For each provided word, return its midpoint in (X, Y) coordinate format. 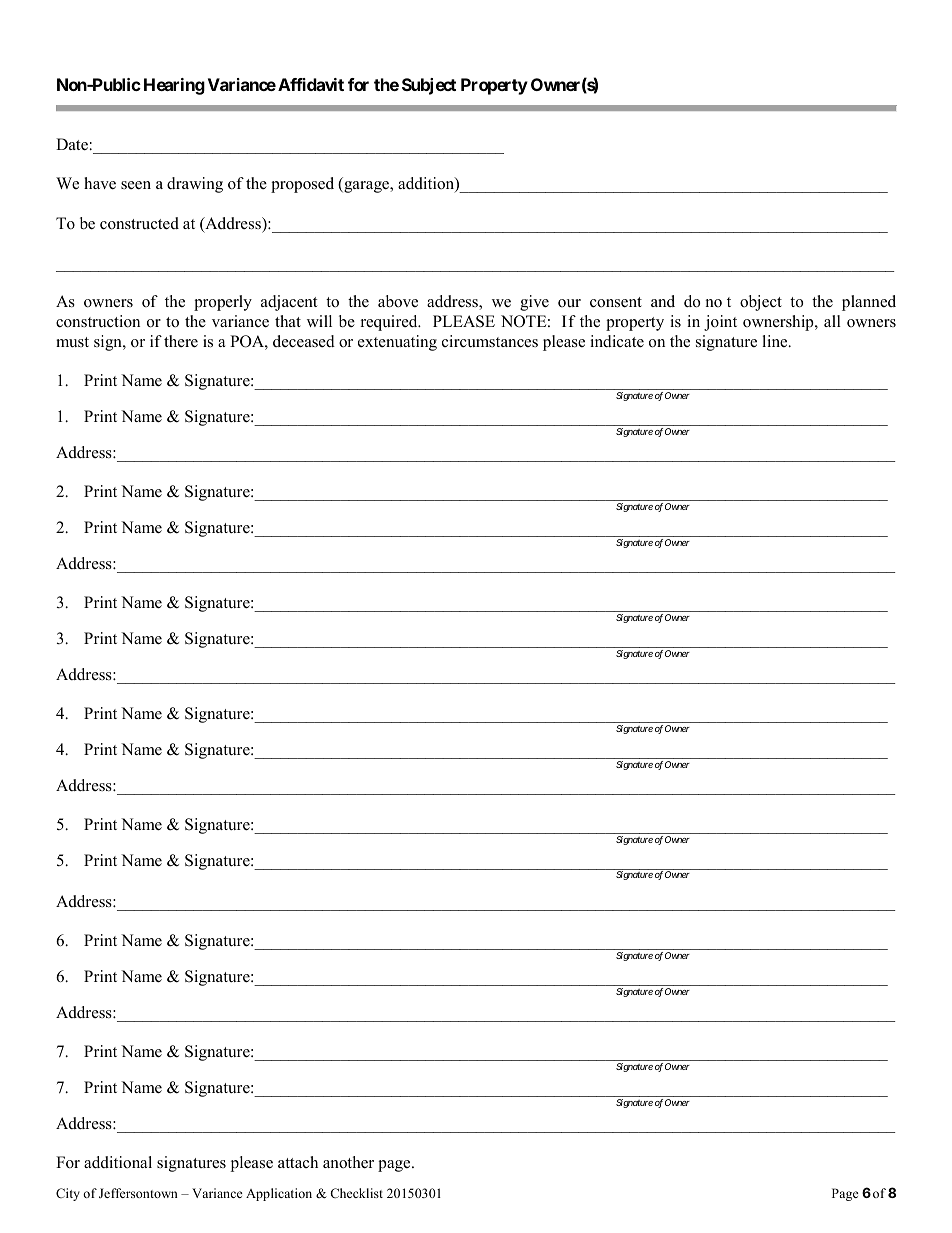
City (68, 1194)
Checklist (356, 1193)
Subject (429, 86)
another (348, 1162)
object (761, 303)
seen (136, 185)
